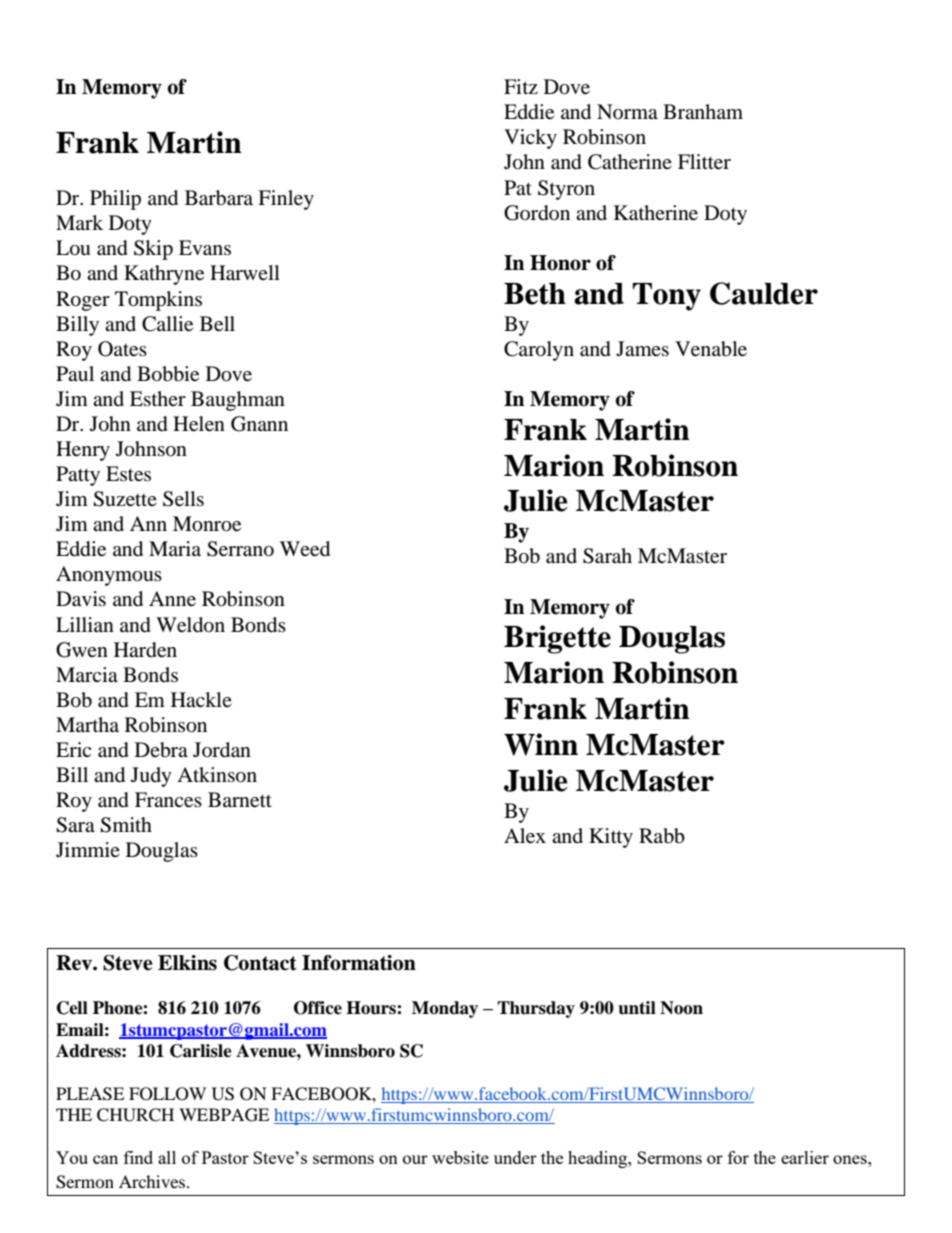  Describe the element at coordinates (460, 1157) in the screenshot. I see `website` at that location.
